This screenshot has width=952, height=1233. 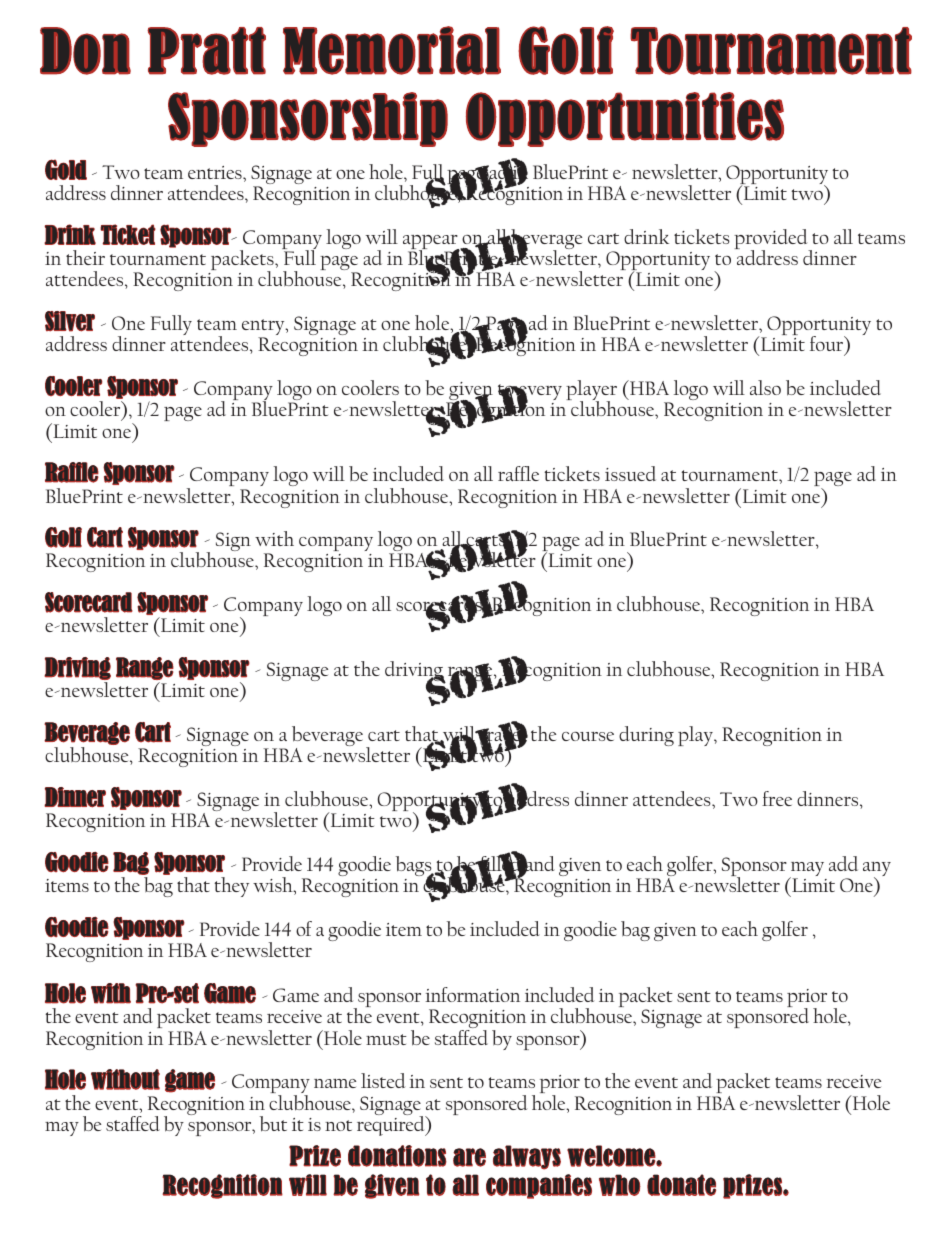 I want to click on they, so click(x=231, y=887).
